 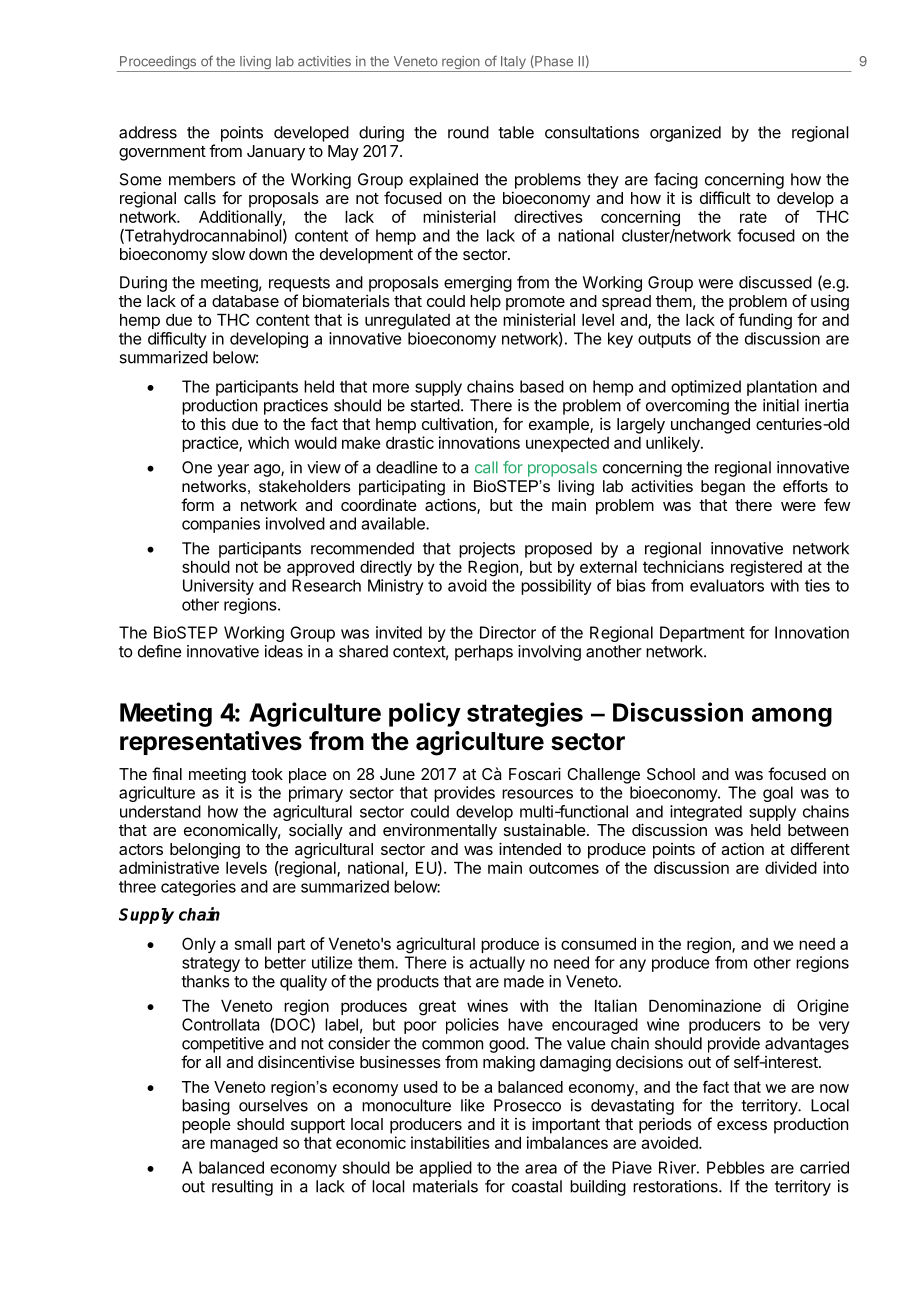 I want to click on University, so click(x=218, y=587).
